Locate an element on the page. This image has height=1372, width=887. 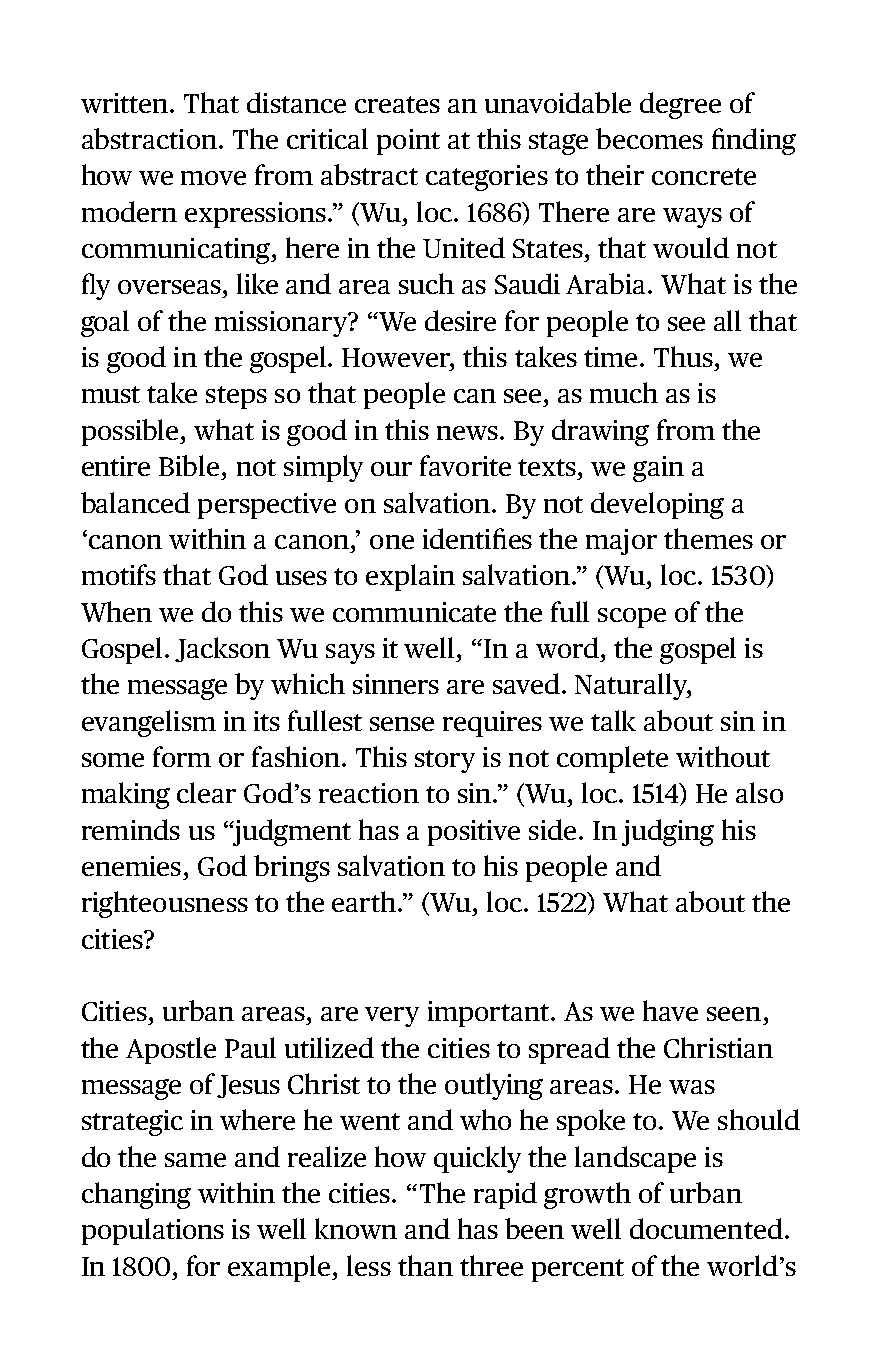
righteousness is located at coordinates (165, 904).
